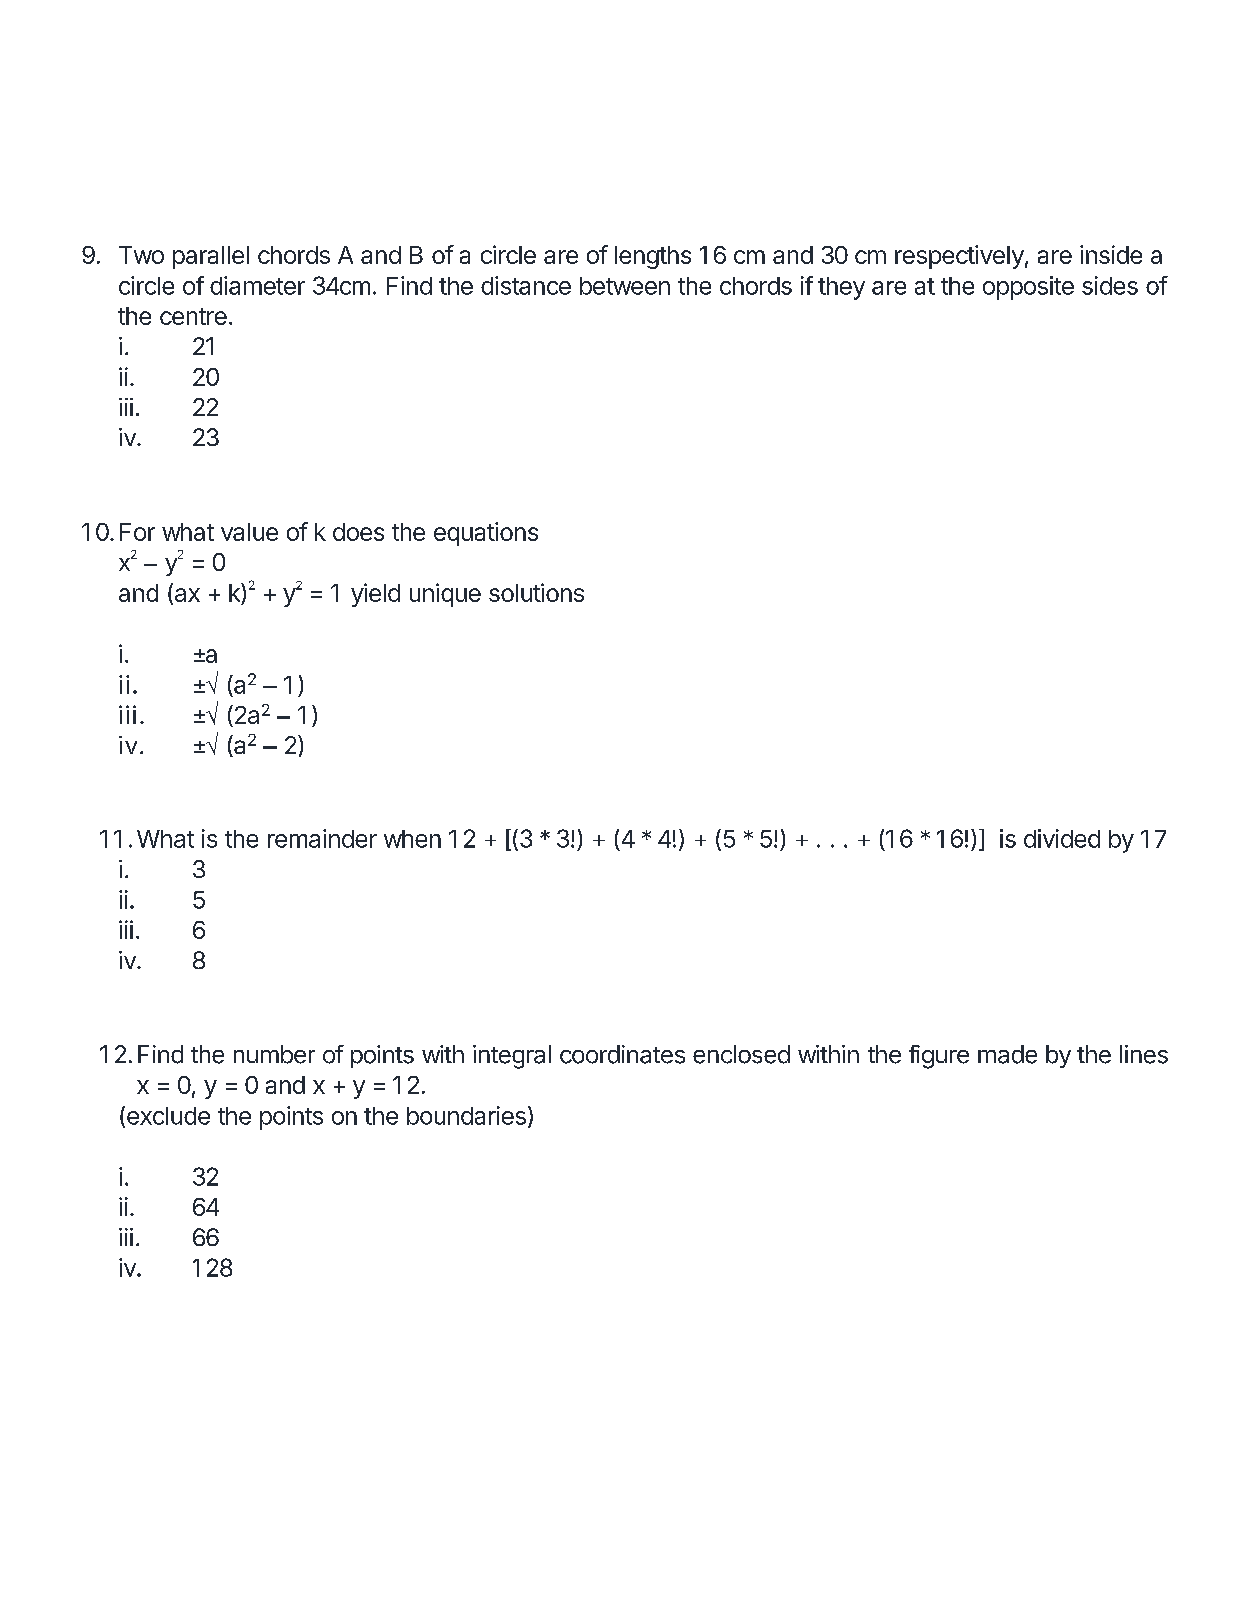 The width and height of the document is (1251, 1618). What do you see at coordinates (375, 595) in the document?
I see `yield` at bounding box center [375, 595].
